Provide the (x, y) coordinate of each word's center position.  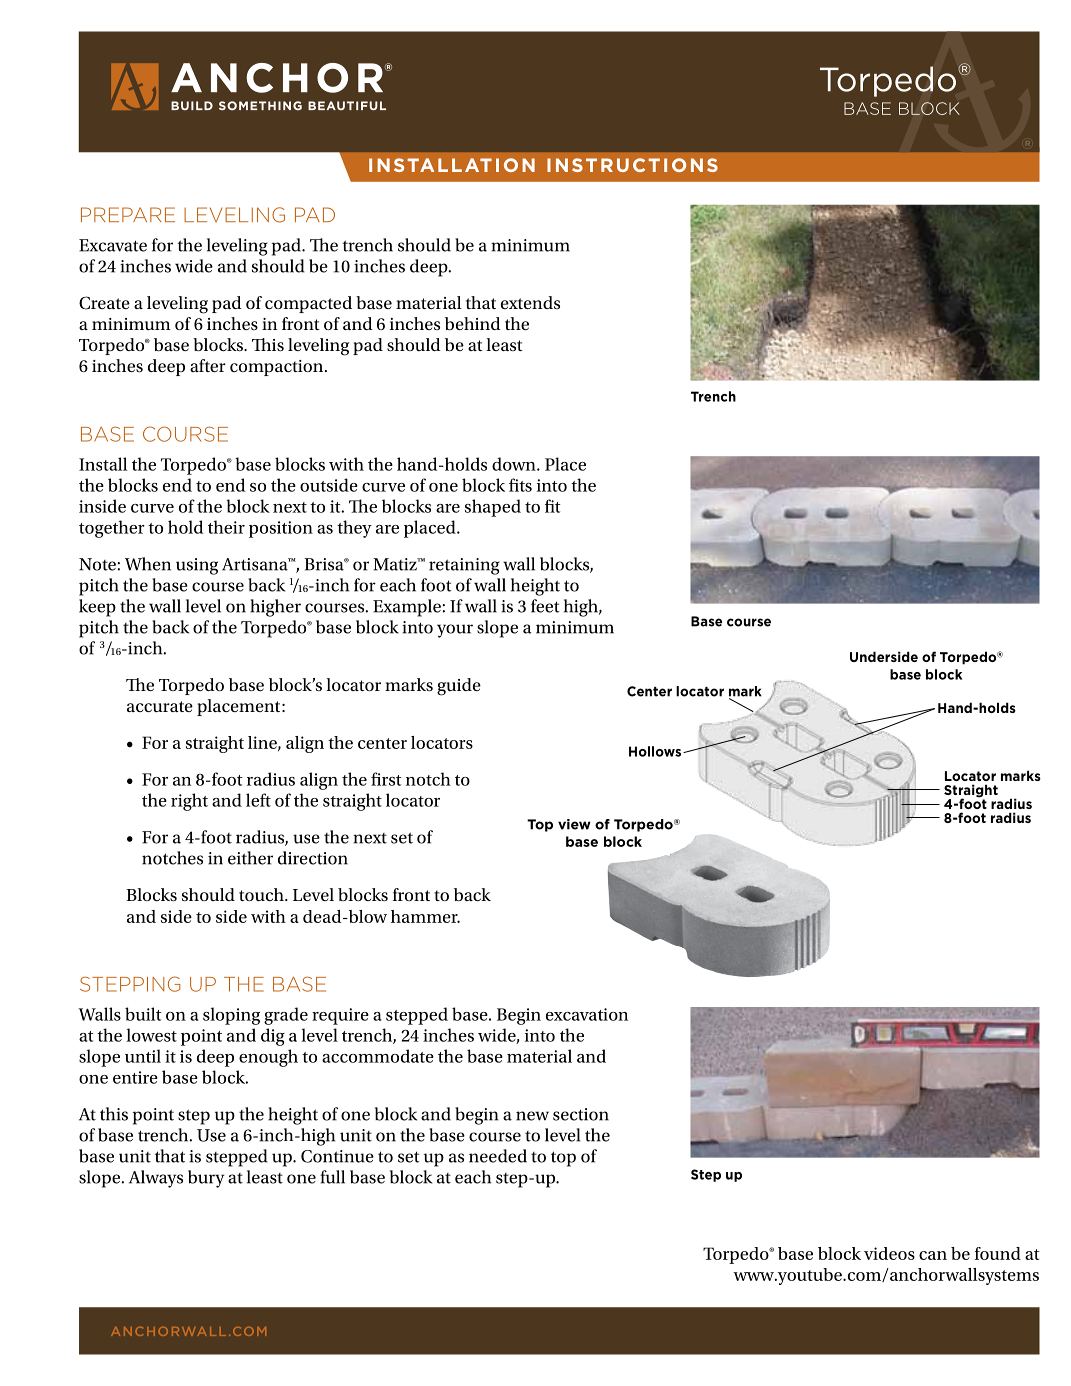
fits (520, 485)
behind (473, 323)
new (532, 1116)
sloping (231, 1016)
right (189, 802)
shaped (493, 508)
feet (545, 606)
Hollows (656, 751)
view (574, 824)
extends (530, 302)
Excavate (113, 245)
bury (206, 1179)
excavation (587, 1014)
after (208, 365)
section (581, 1114)
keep (97, 608)
